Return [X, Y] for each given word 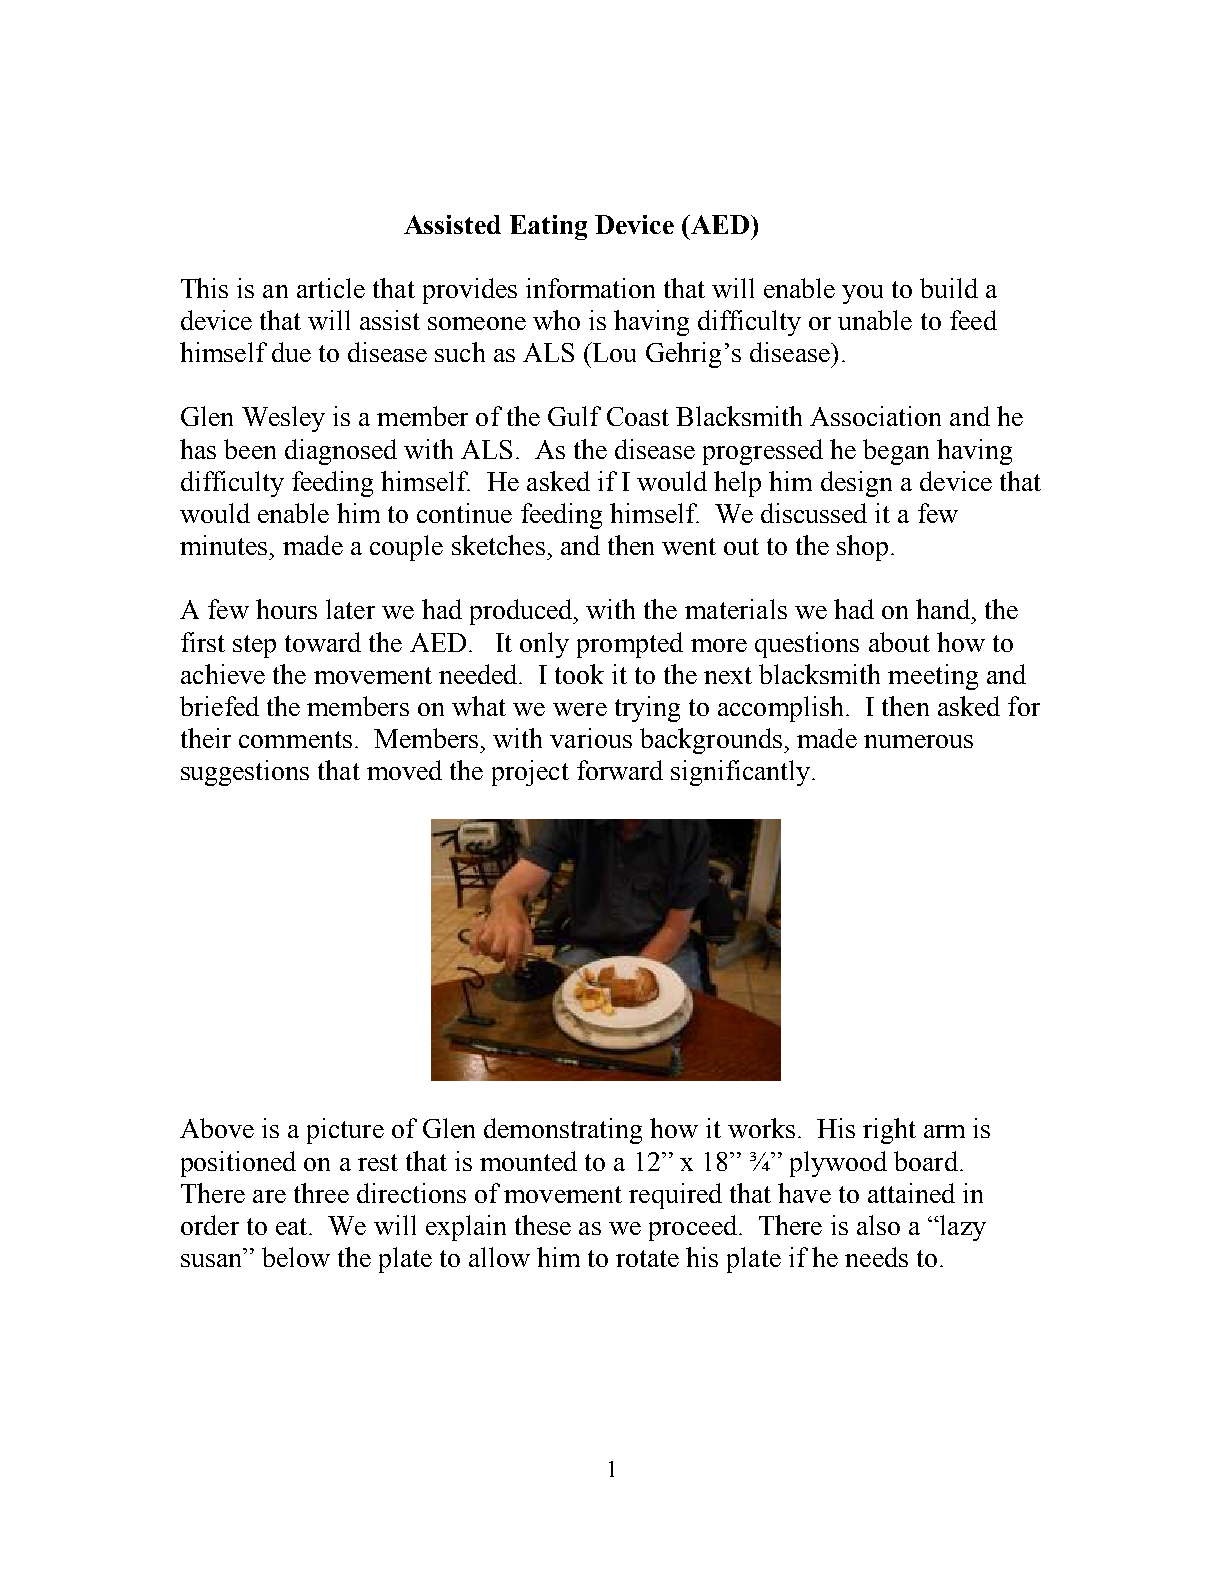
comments [295, 739]
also [878, 1225]
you [862, 294]
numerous [918, 741]
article [331, 288]
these [543, 1225]
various [591, 738]
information [590, 288]
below [296, 1257]
